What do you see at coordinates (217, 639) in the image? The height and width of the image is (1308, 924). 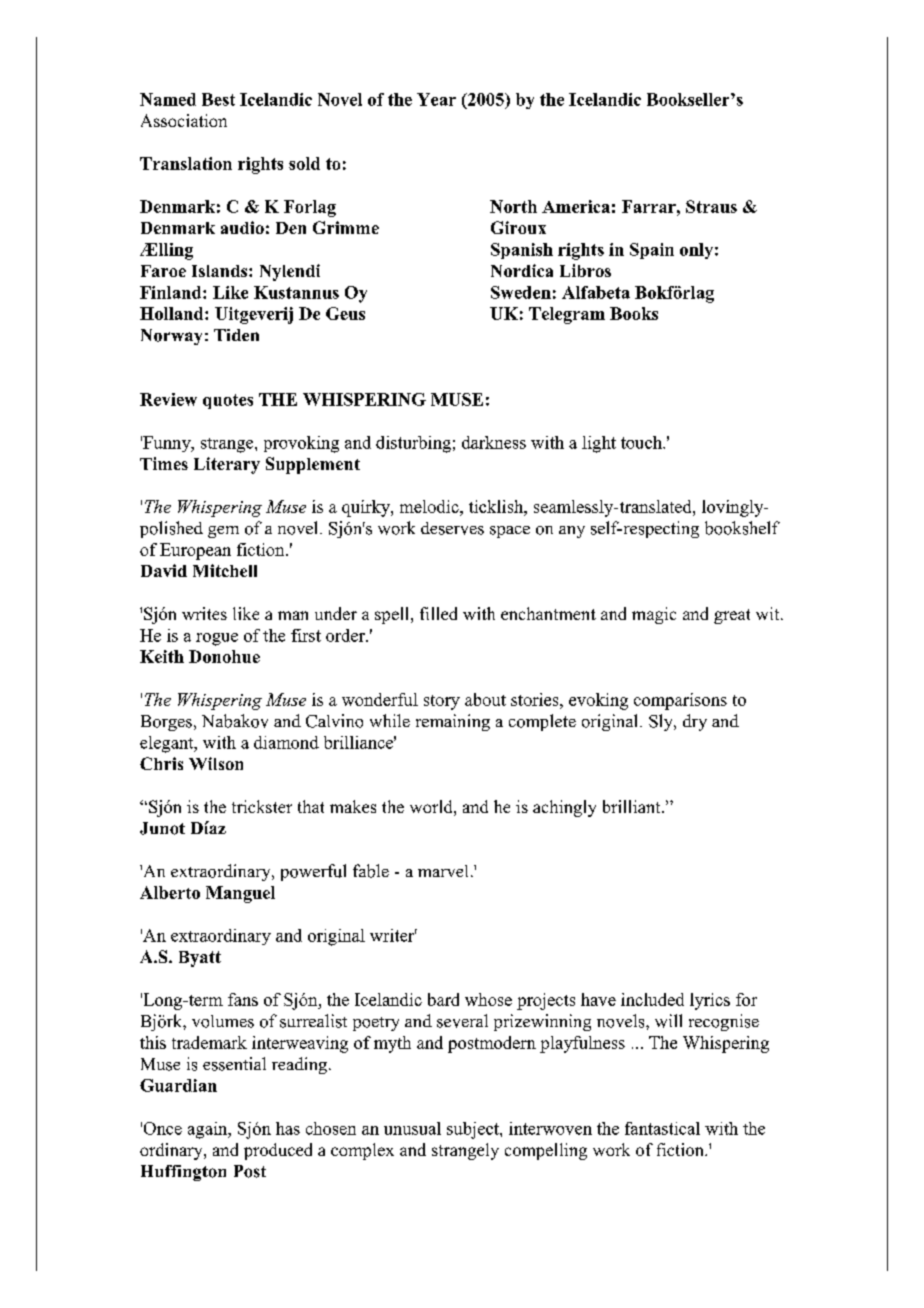 I see `rogue` at bounding box center [217, 639].
